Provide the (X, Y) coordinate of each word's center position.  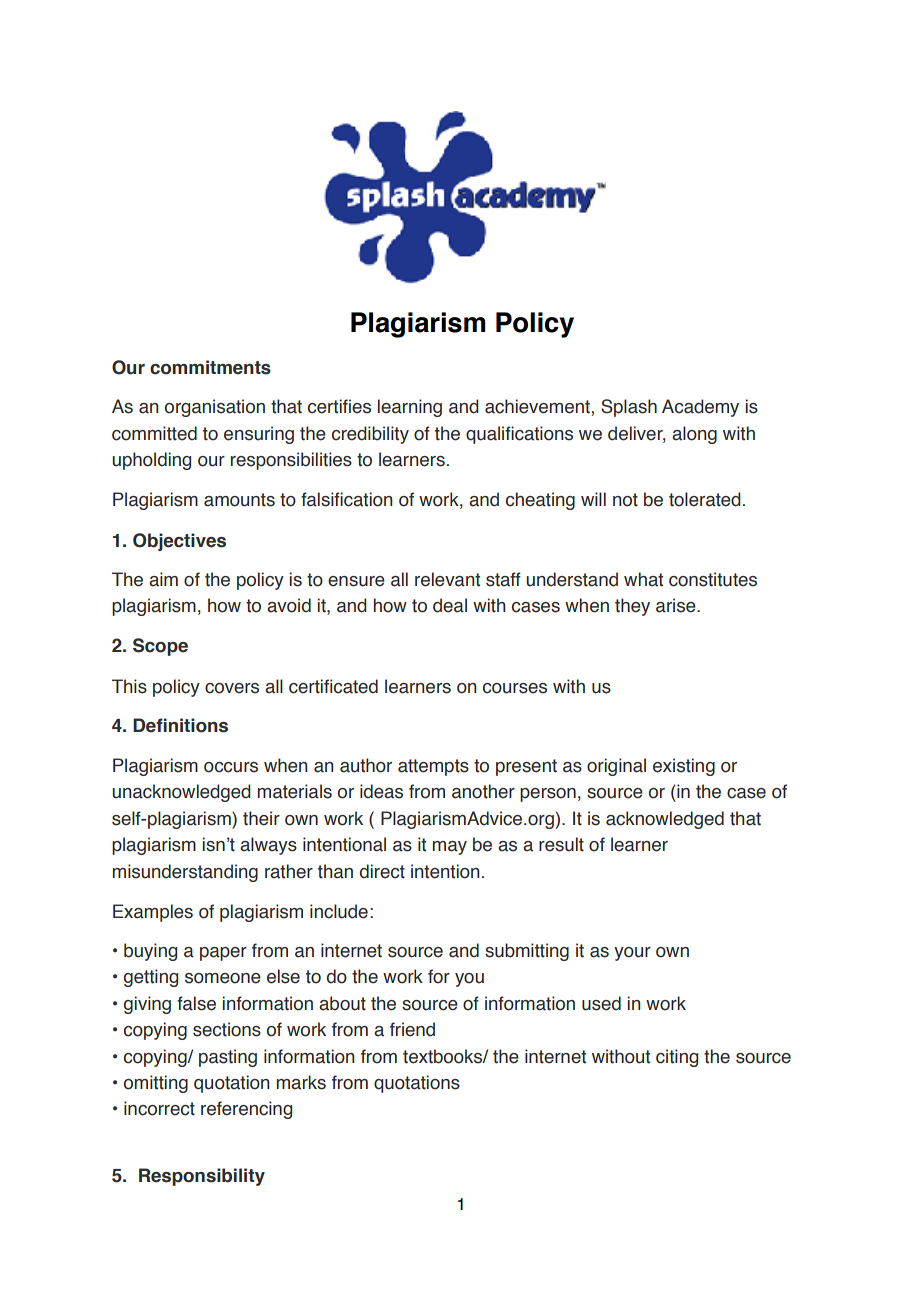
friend (412, 1029)
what (643, 579)
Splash (629, 408)
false (196, 1003)
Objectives (179, 542)
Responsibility (202, 1177)
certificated (333, 686)
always (268, 846)
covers (232, 688)
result (561, 844)
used (601, 1003)
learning (410, 408)
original (616, 767)
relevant (447, 579)
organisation (215, 408)
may (450, 848)
